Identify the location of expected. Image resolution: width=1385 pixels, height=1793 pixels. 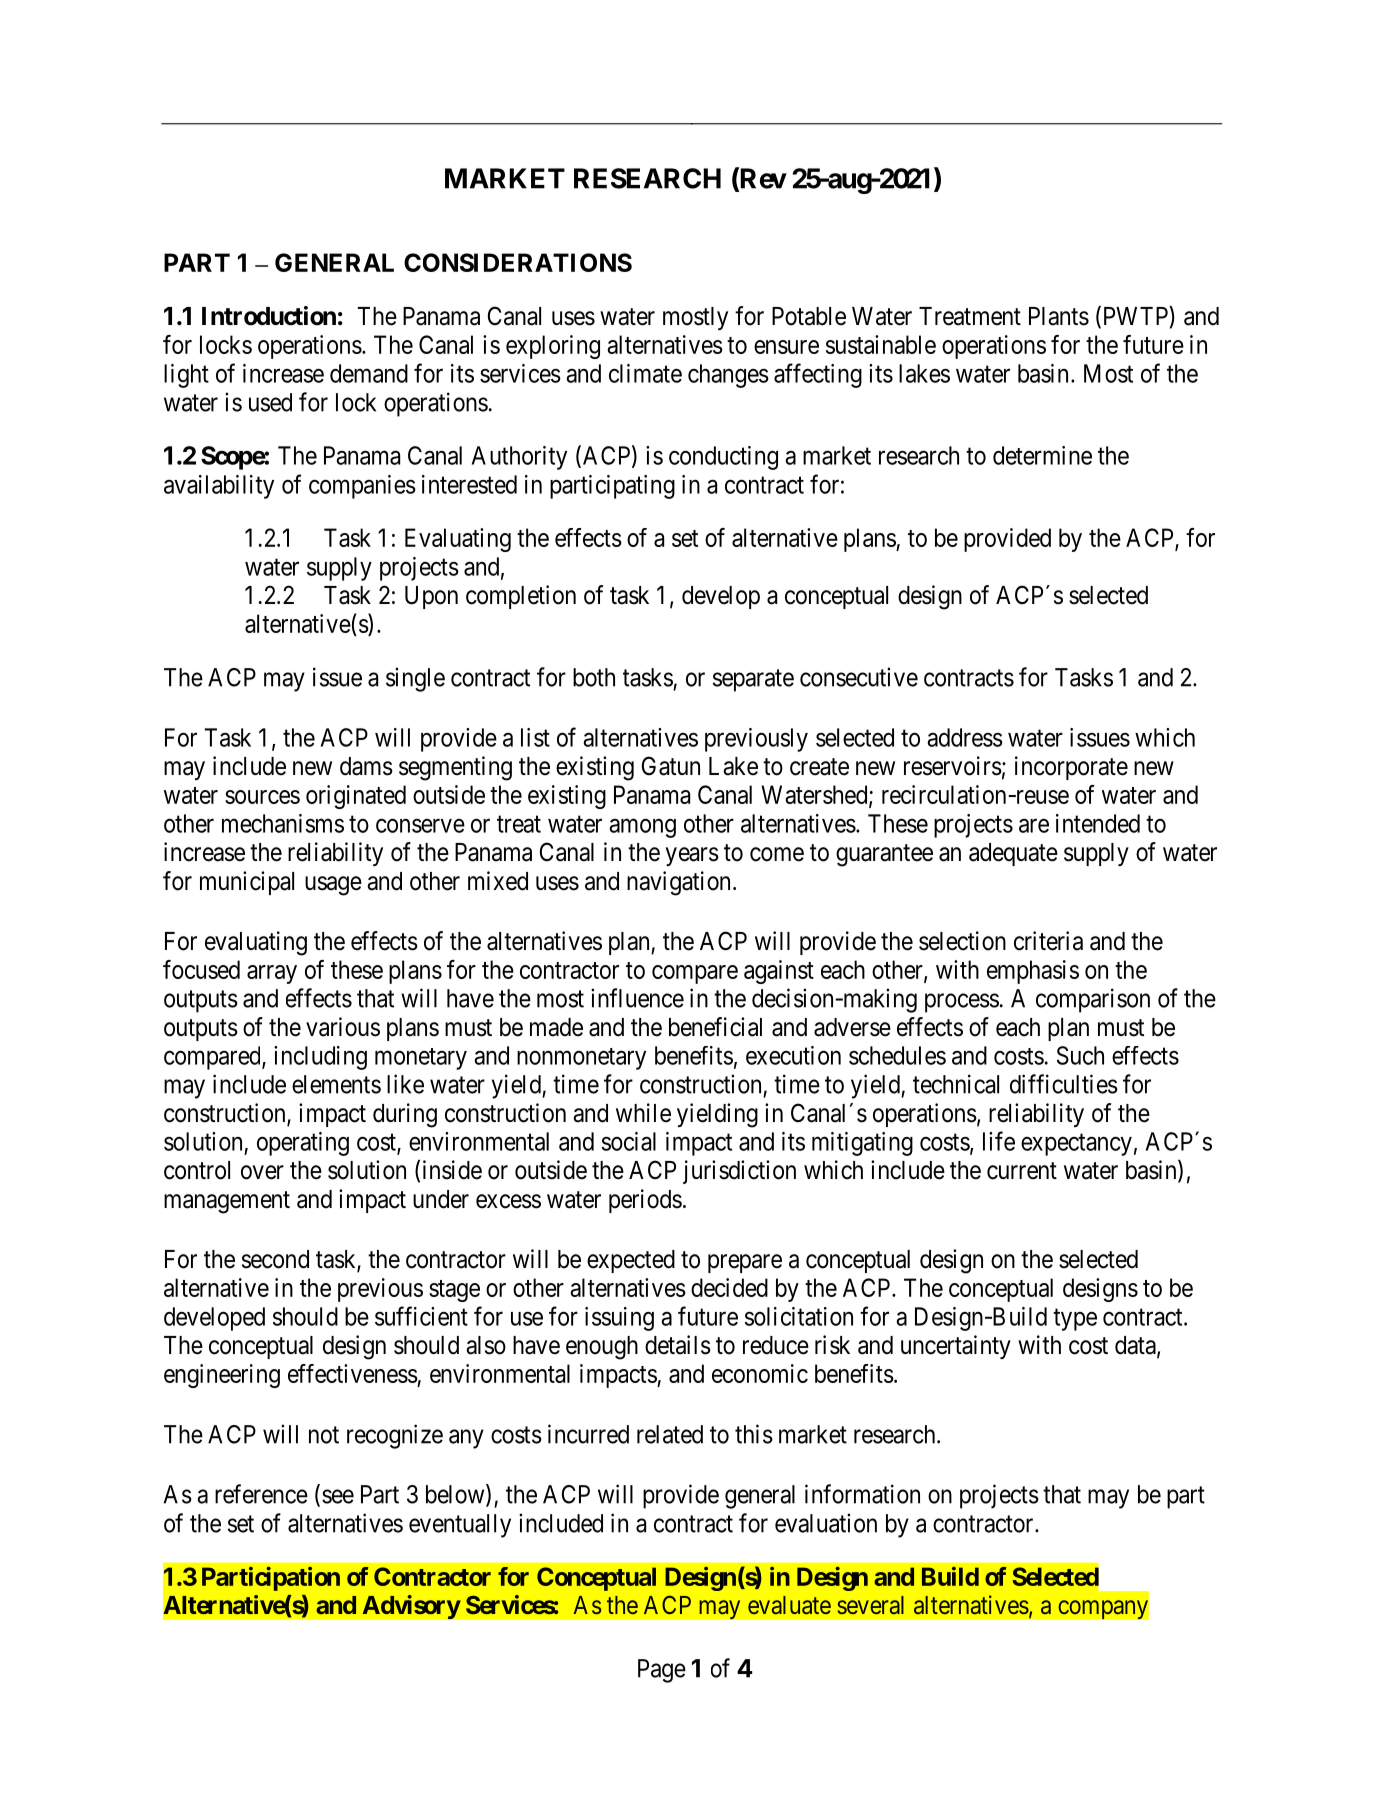
(631, 1261).
